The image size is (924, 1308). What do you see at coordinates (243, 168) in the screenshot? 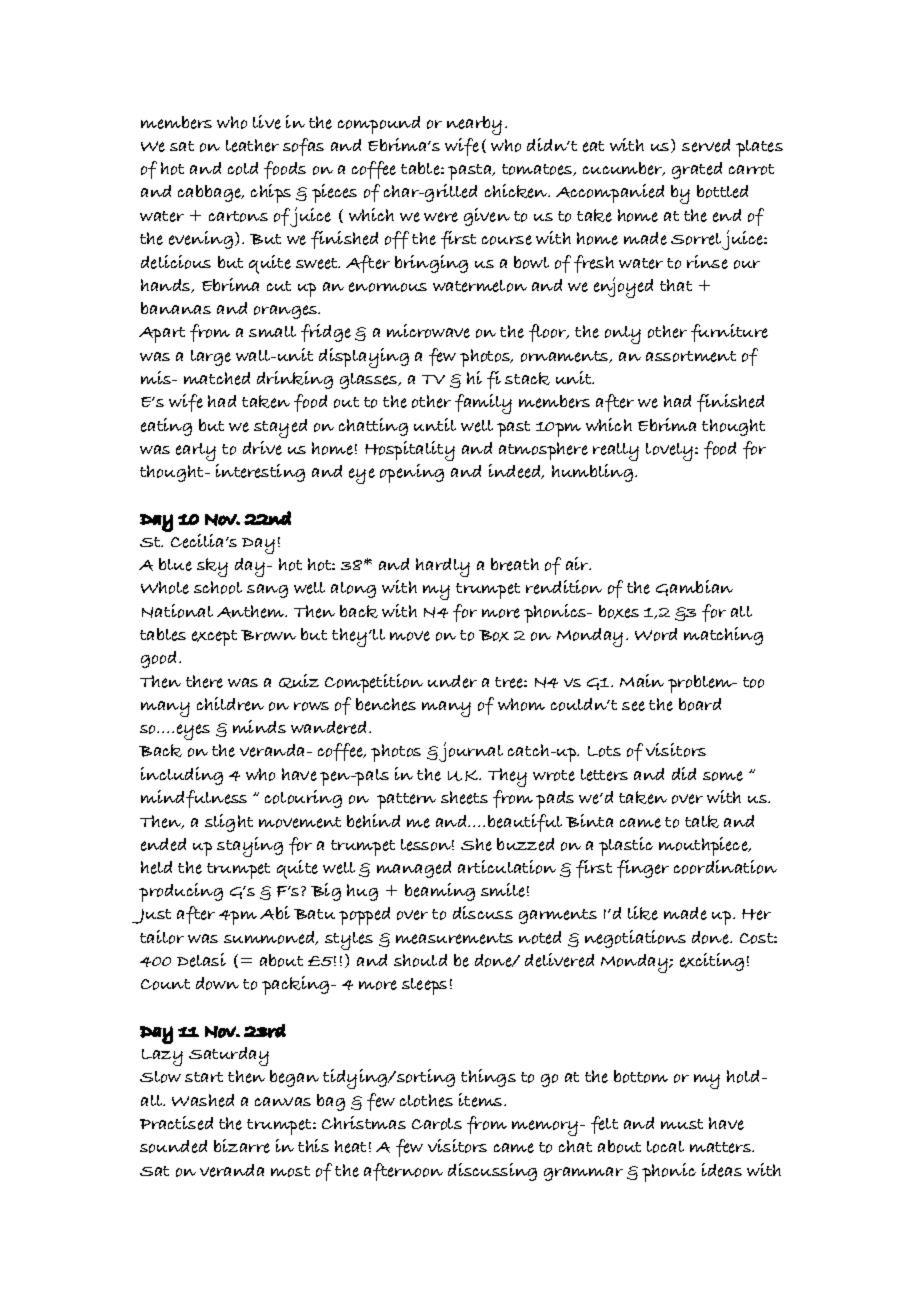
I see `cold` at bounding box center [243, 168].
